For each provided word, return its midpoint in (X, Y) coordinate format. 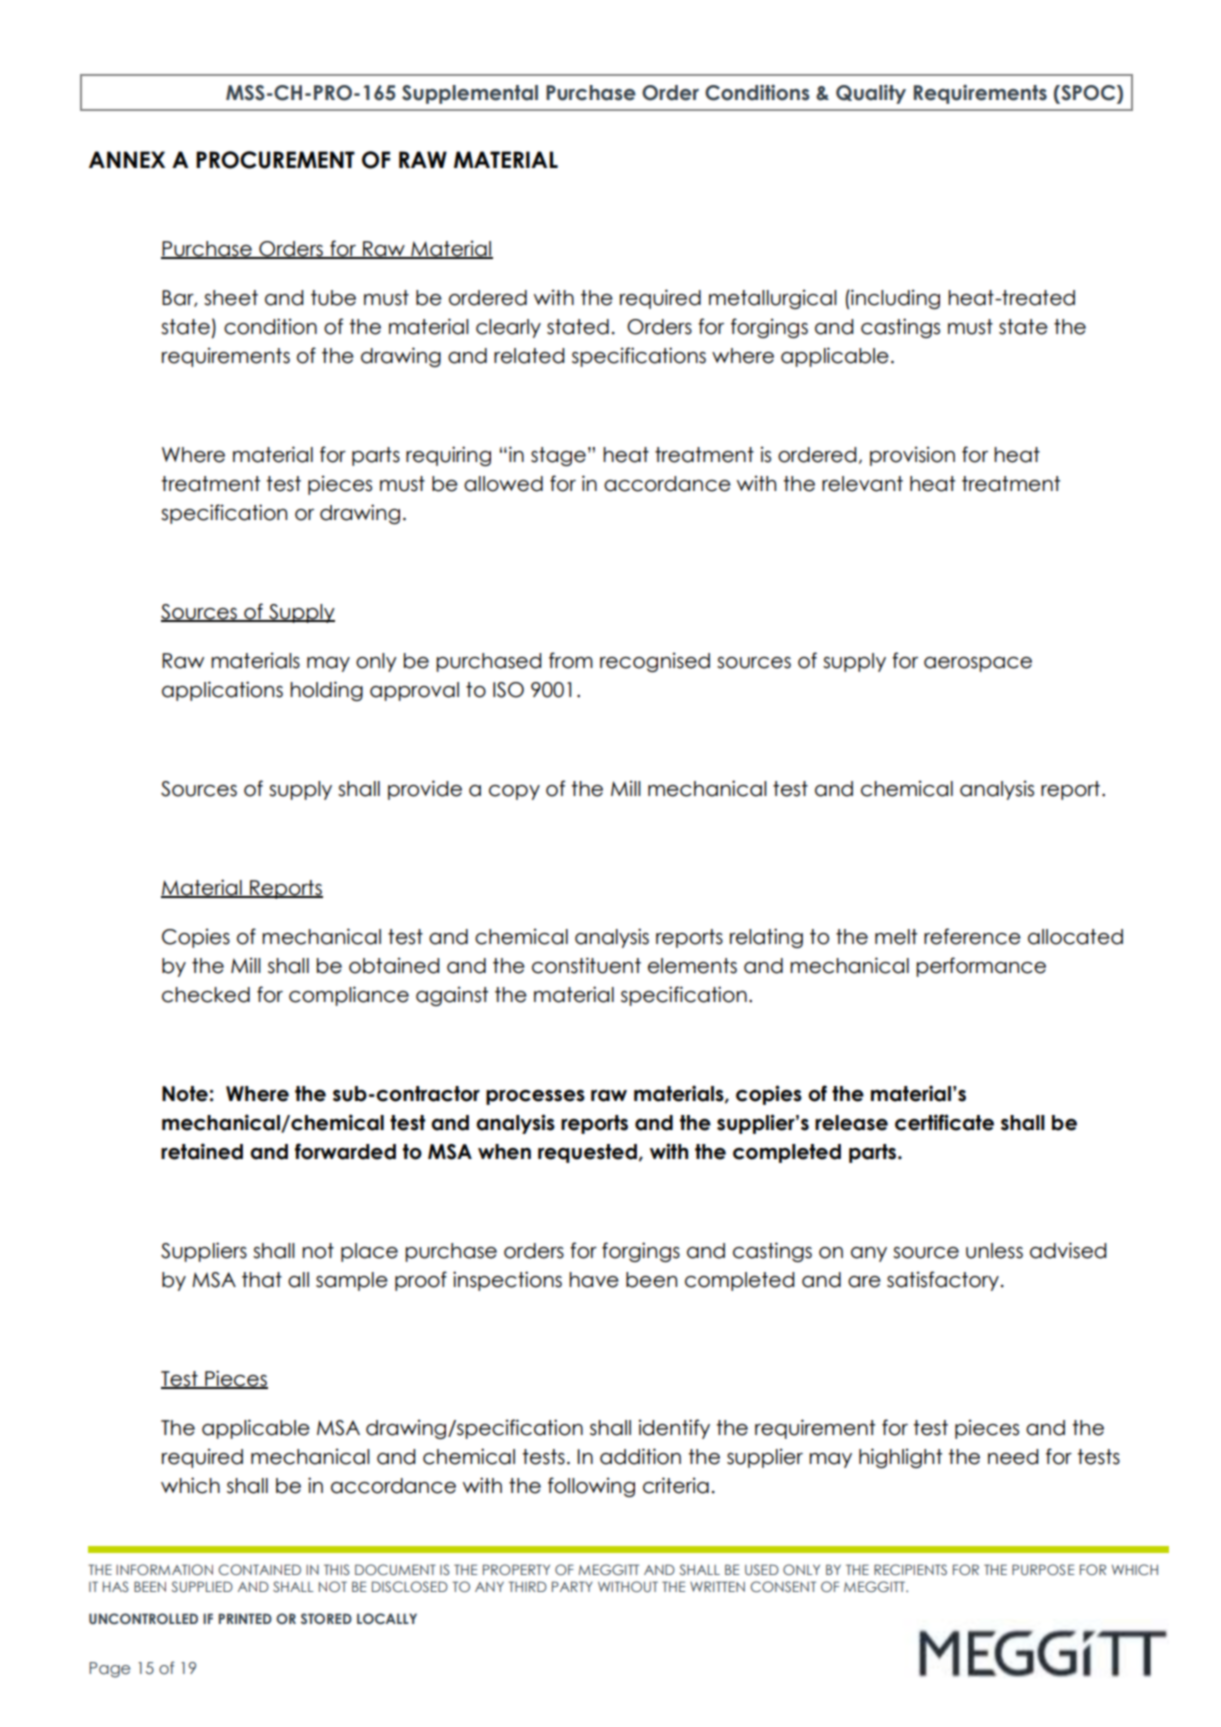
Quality (871, 94)
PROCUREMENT (275, 160)
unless (994, 1251)
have (594, 1280)
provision (912, 456)
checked (206, 995)
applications (222, 691)
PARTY (572, 1586)
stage (558, 456)
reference (972, 936)
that (262, 1280)
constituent (586, 965)
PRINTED (245, 1618)
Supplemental (470, 94)
